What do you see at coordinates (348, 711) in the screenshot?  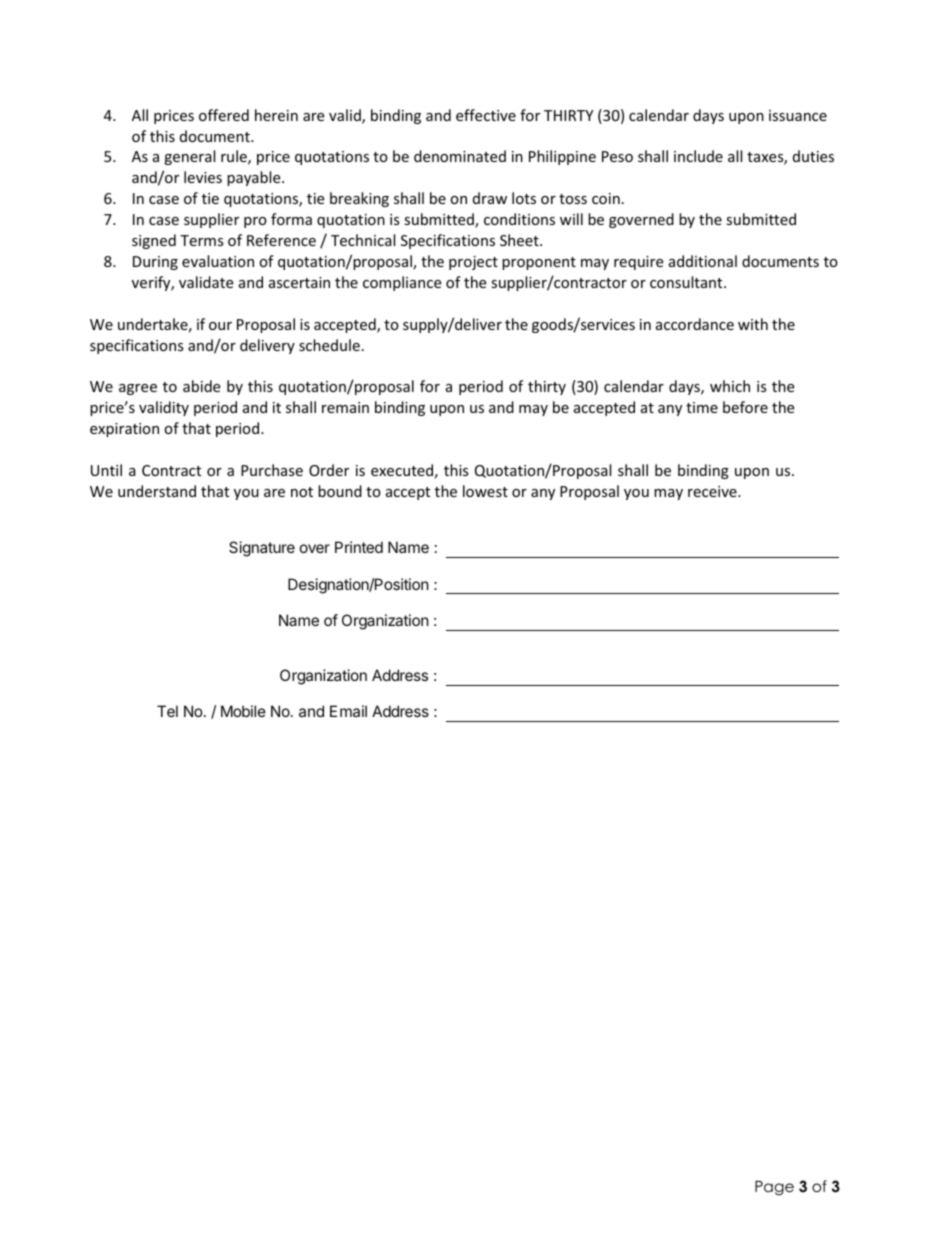 I see `Email` at bounding box center [348, 711].
